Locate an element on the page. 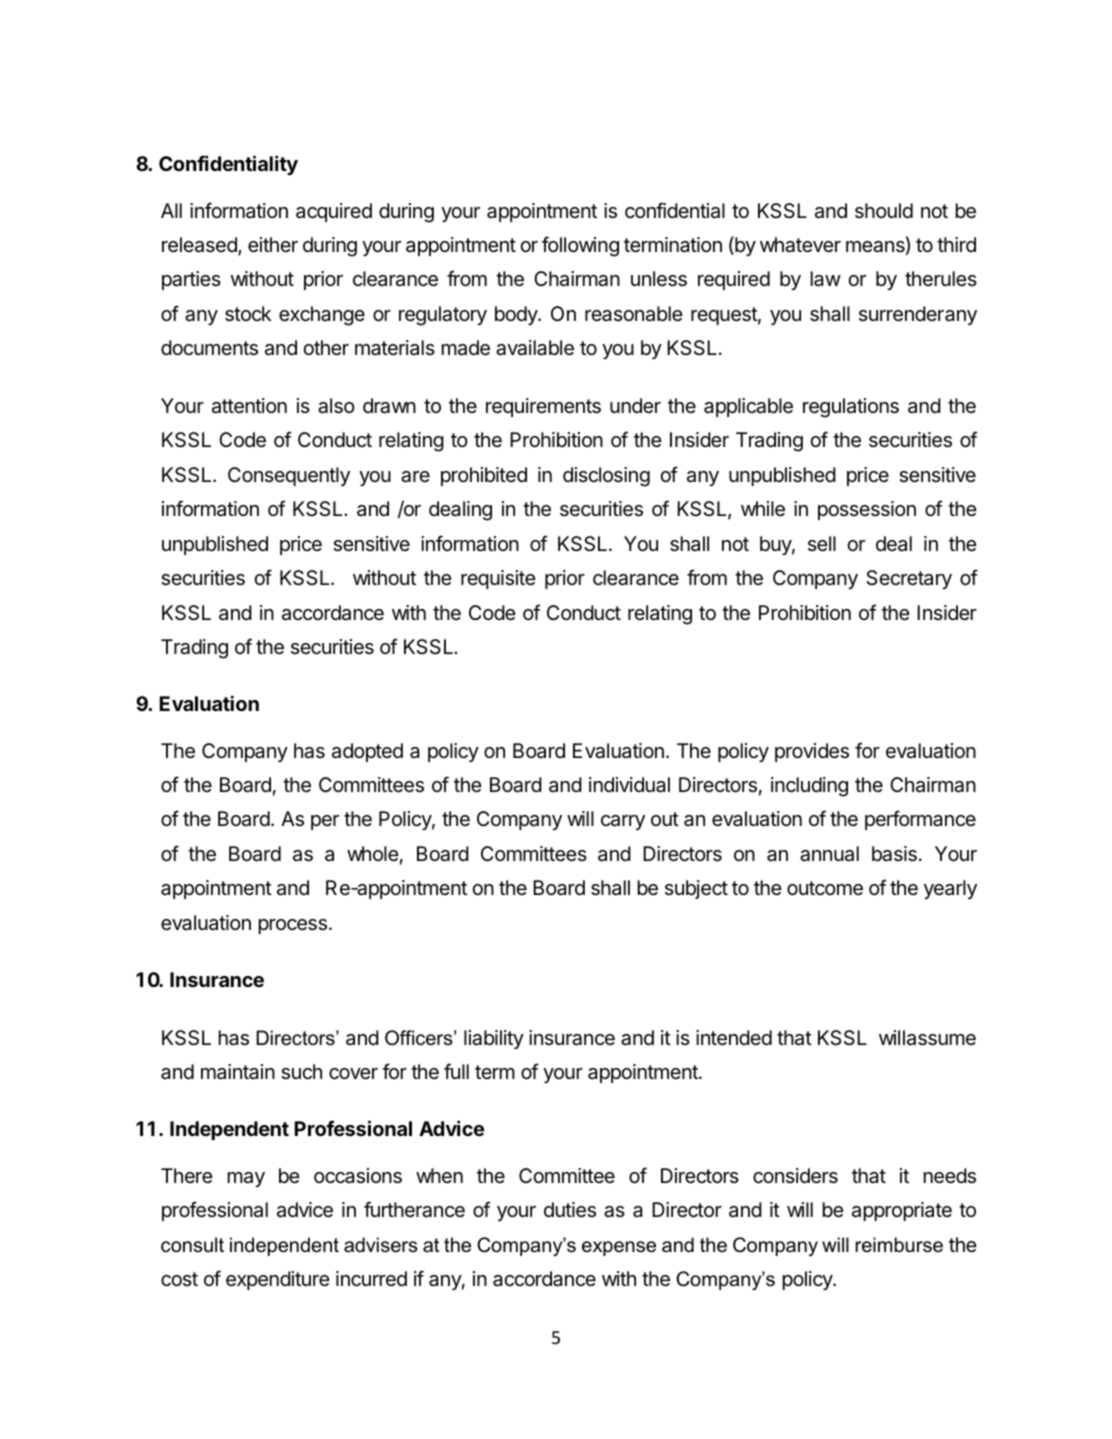 Image resolution: width=1112 pixels, height=1439 pixels. individual is located at coordinates (629, 785).
